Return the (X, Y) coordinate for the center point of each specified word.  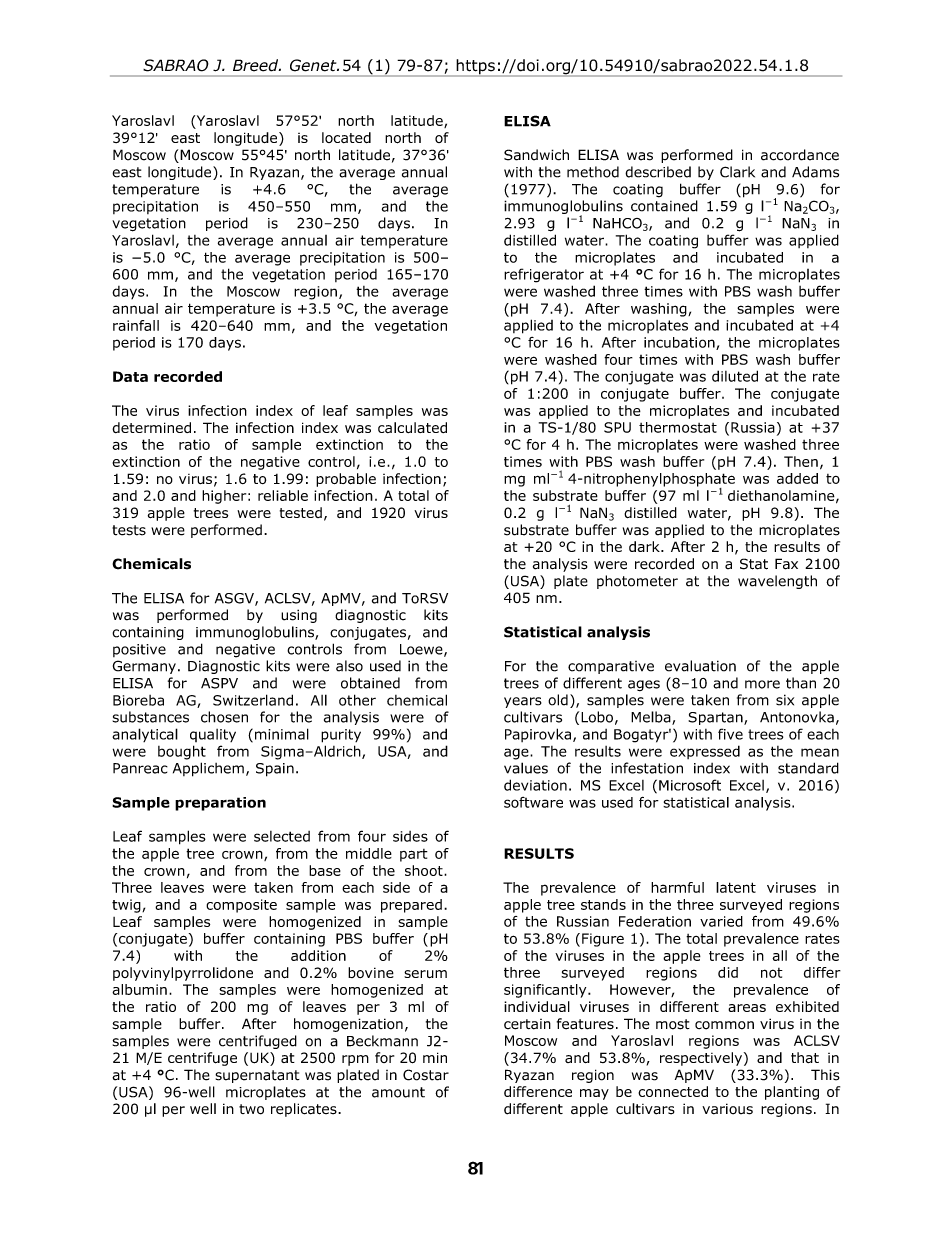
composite (241, 906)
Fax (786, 564)
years (523, 702)
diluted (735, 376)
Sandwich (536, 155)
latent (736, 887)
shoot (425, 870)
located (346, 137)
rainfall (136, 325)
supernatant (257, 1076)
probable (346, 480)
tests (129, 530)
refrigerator (544, 275)
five (730, 734)
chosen (224, 717)
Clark (737, 172)
